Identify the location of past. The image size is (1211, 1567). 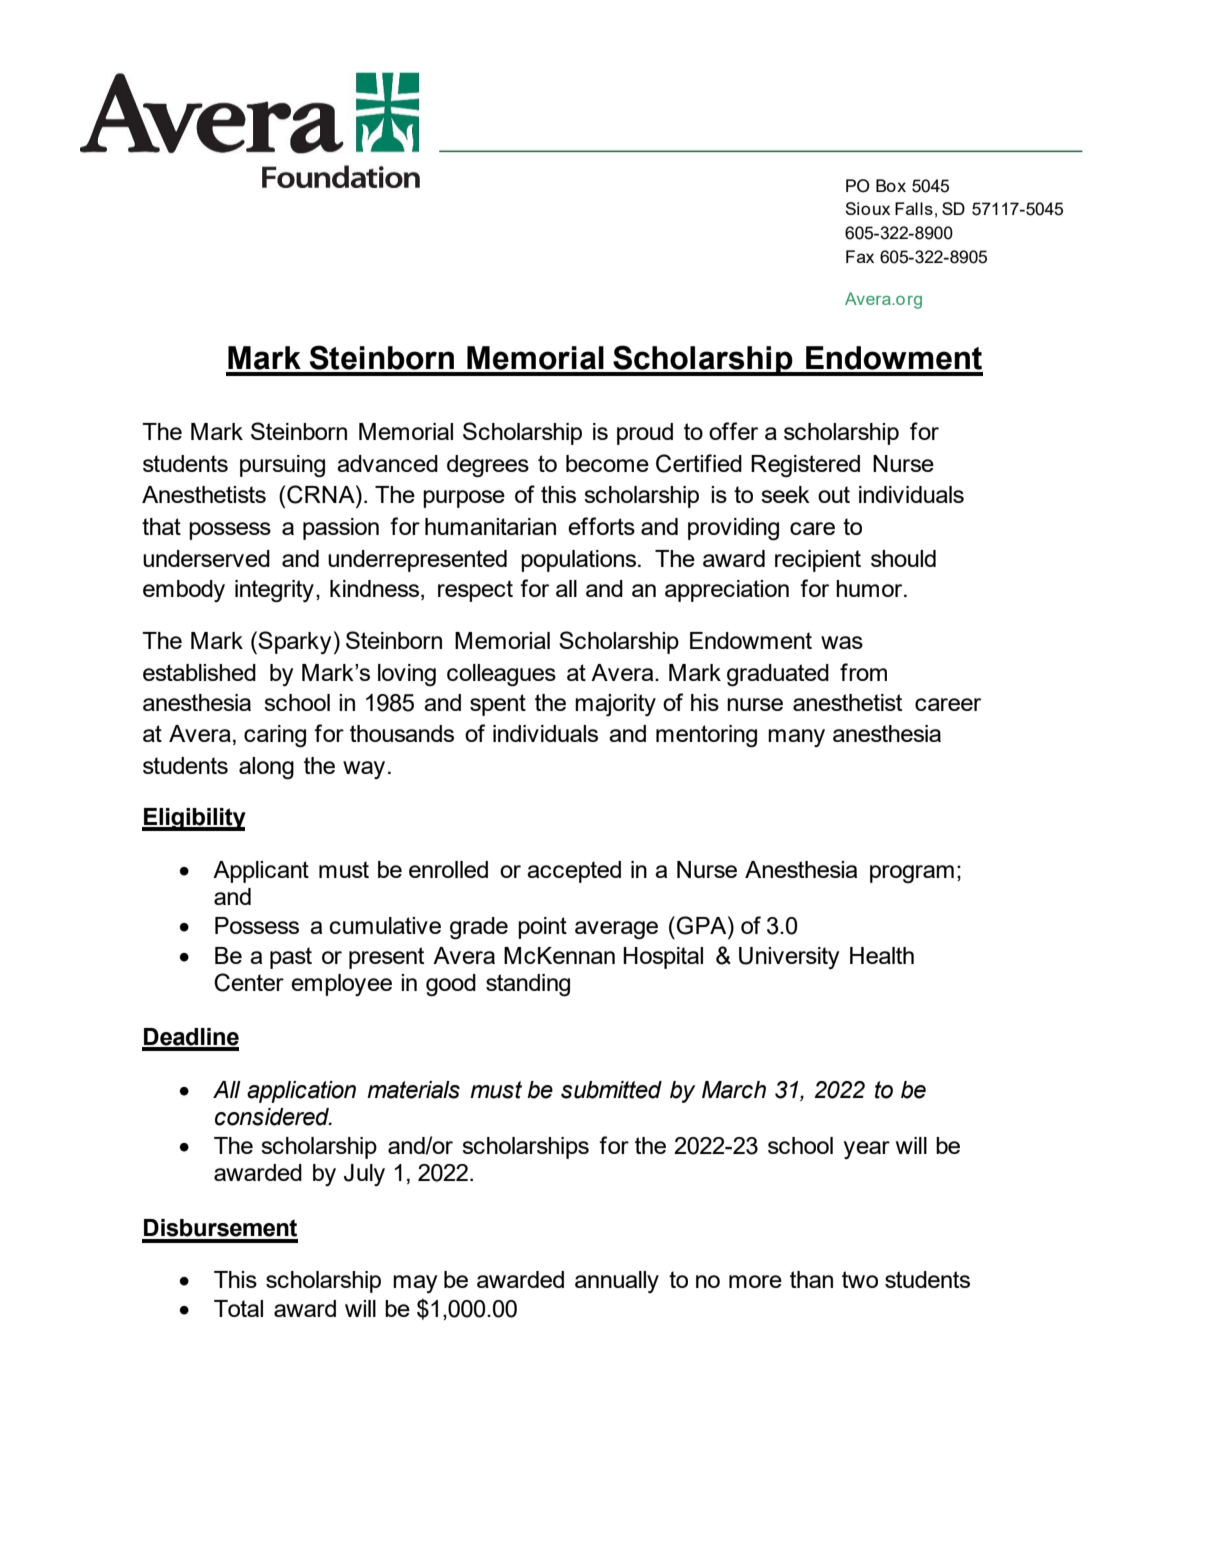
(291, 958).
